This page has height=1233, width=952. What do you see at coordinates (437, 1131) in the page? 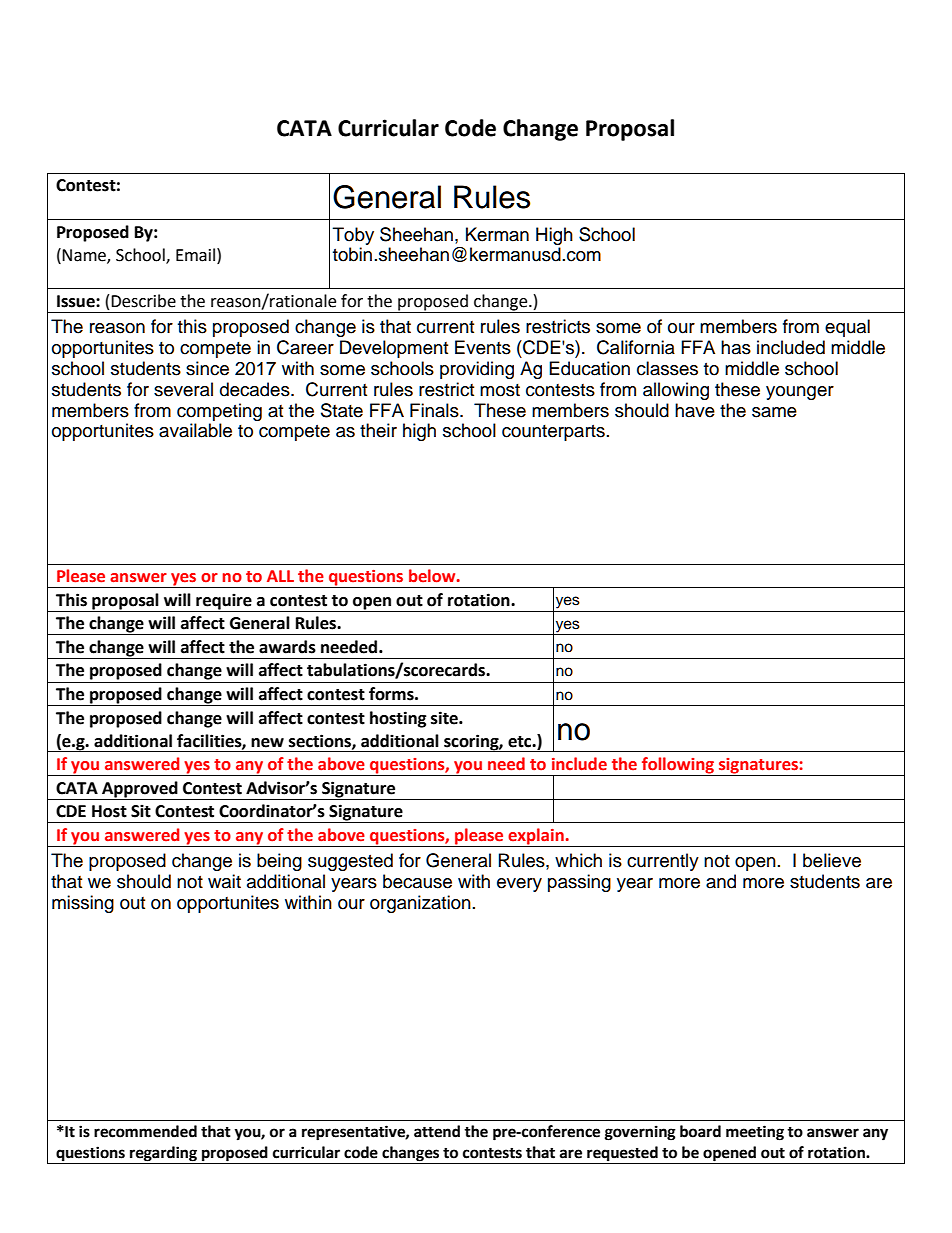
I see `attend` at bounding box center [437, 1131].
